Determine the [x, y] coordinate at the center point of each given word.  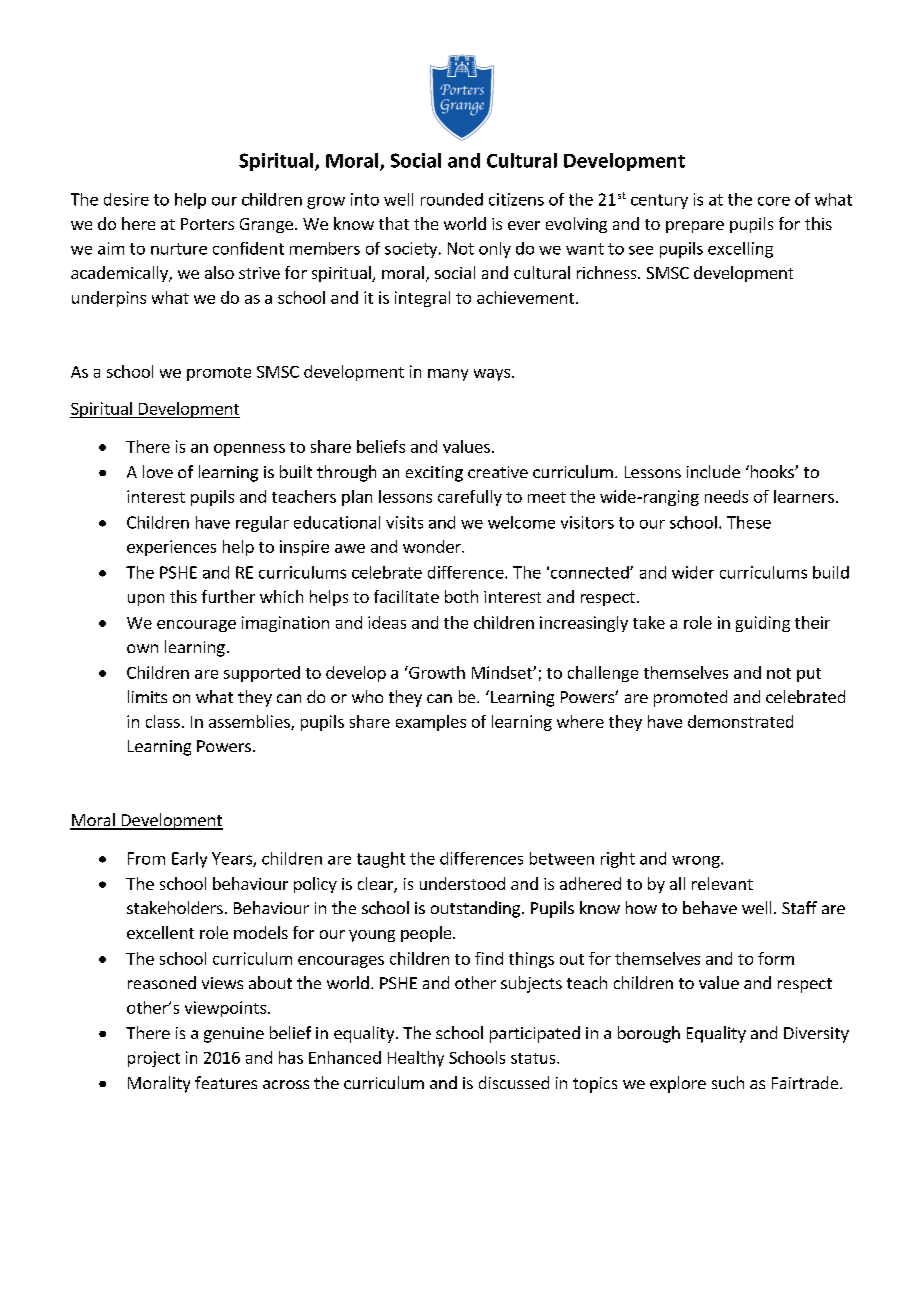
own [142, 648]
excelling [740, 250]
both [461, 596]
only [495, 250]
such [728, 1082]
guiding [763, 624]
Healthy [416, 1059]
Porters [207, 224]
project [154, 1059]
